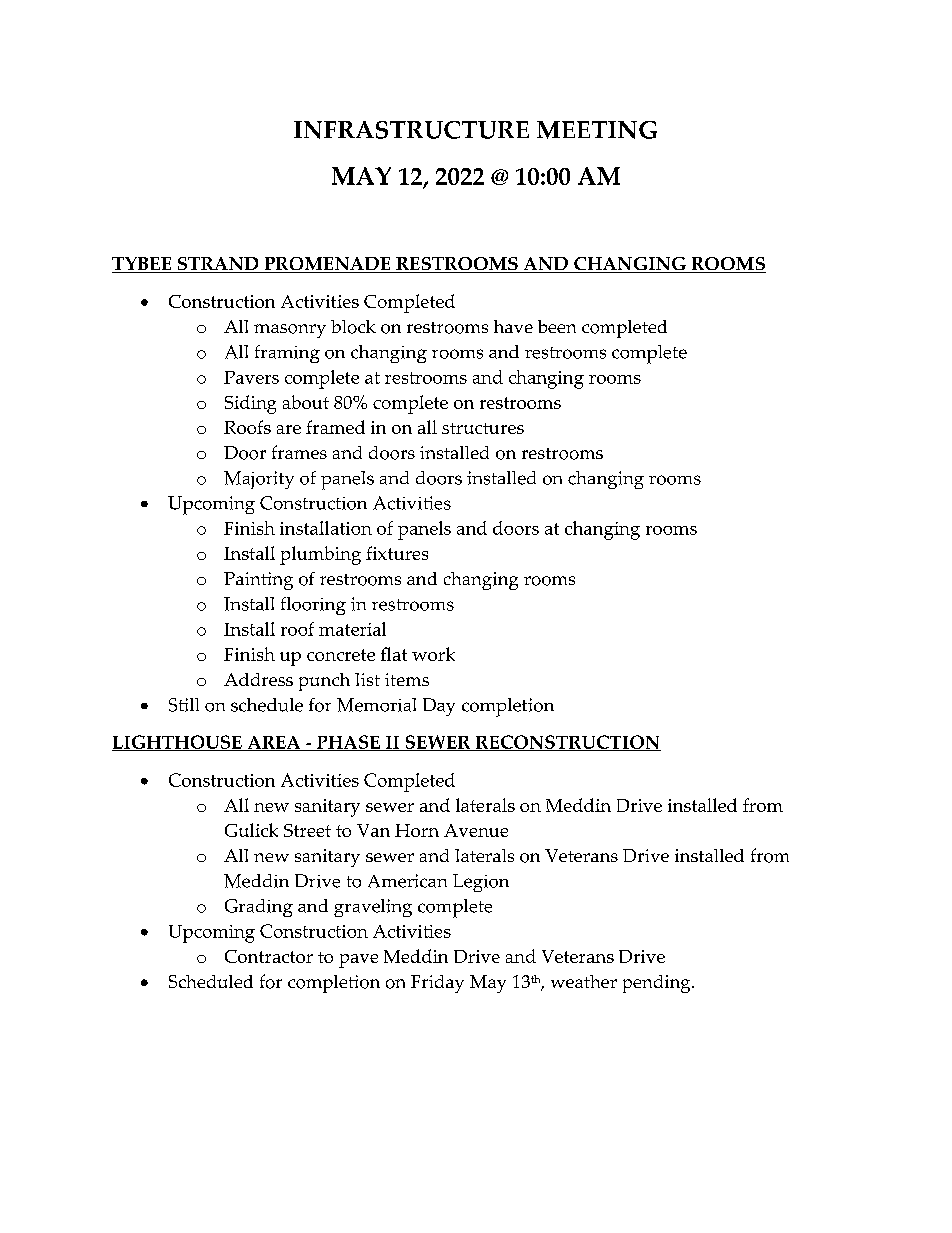 The image size is (952, 1233). Describe the element at coordinates (411, 130) in the document. I see `INFRASTRUCTURE` at that location.
